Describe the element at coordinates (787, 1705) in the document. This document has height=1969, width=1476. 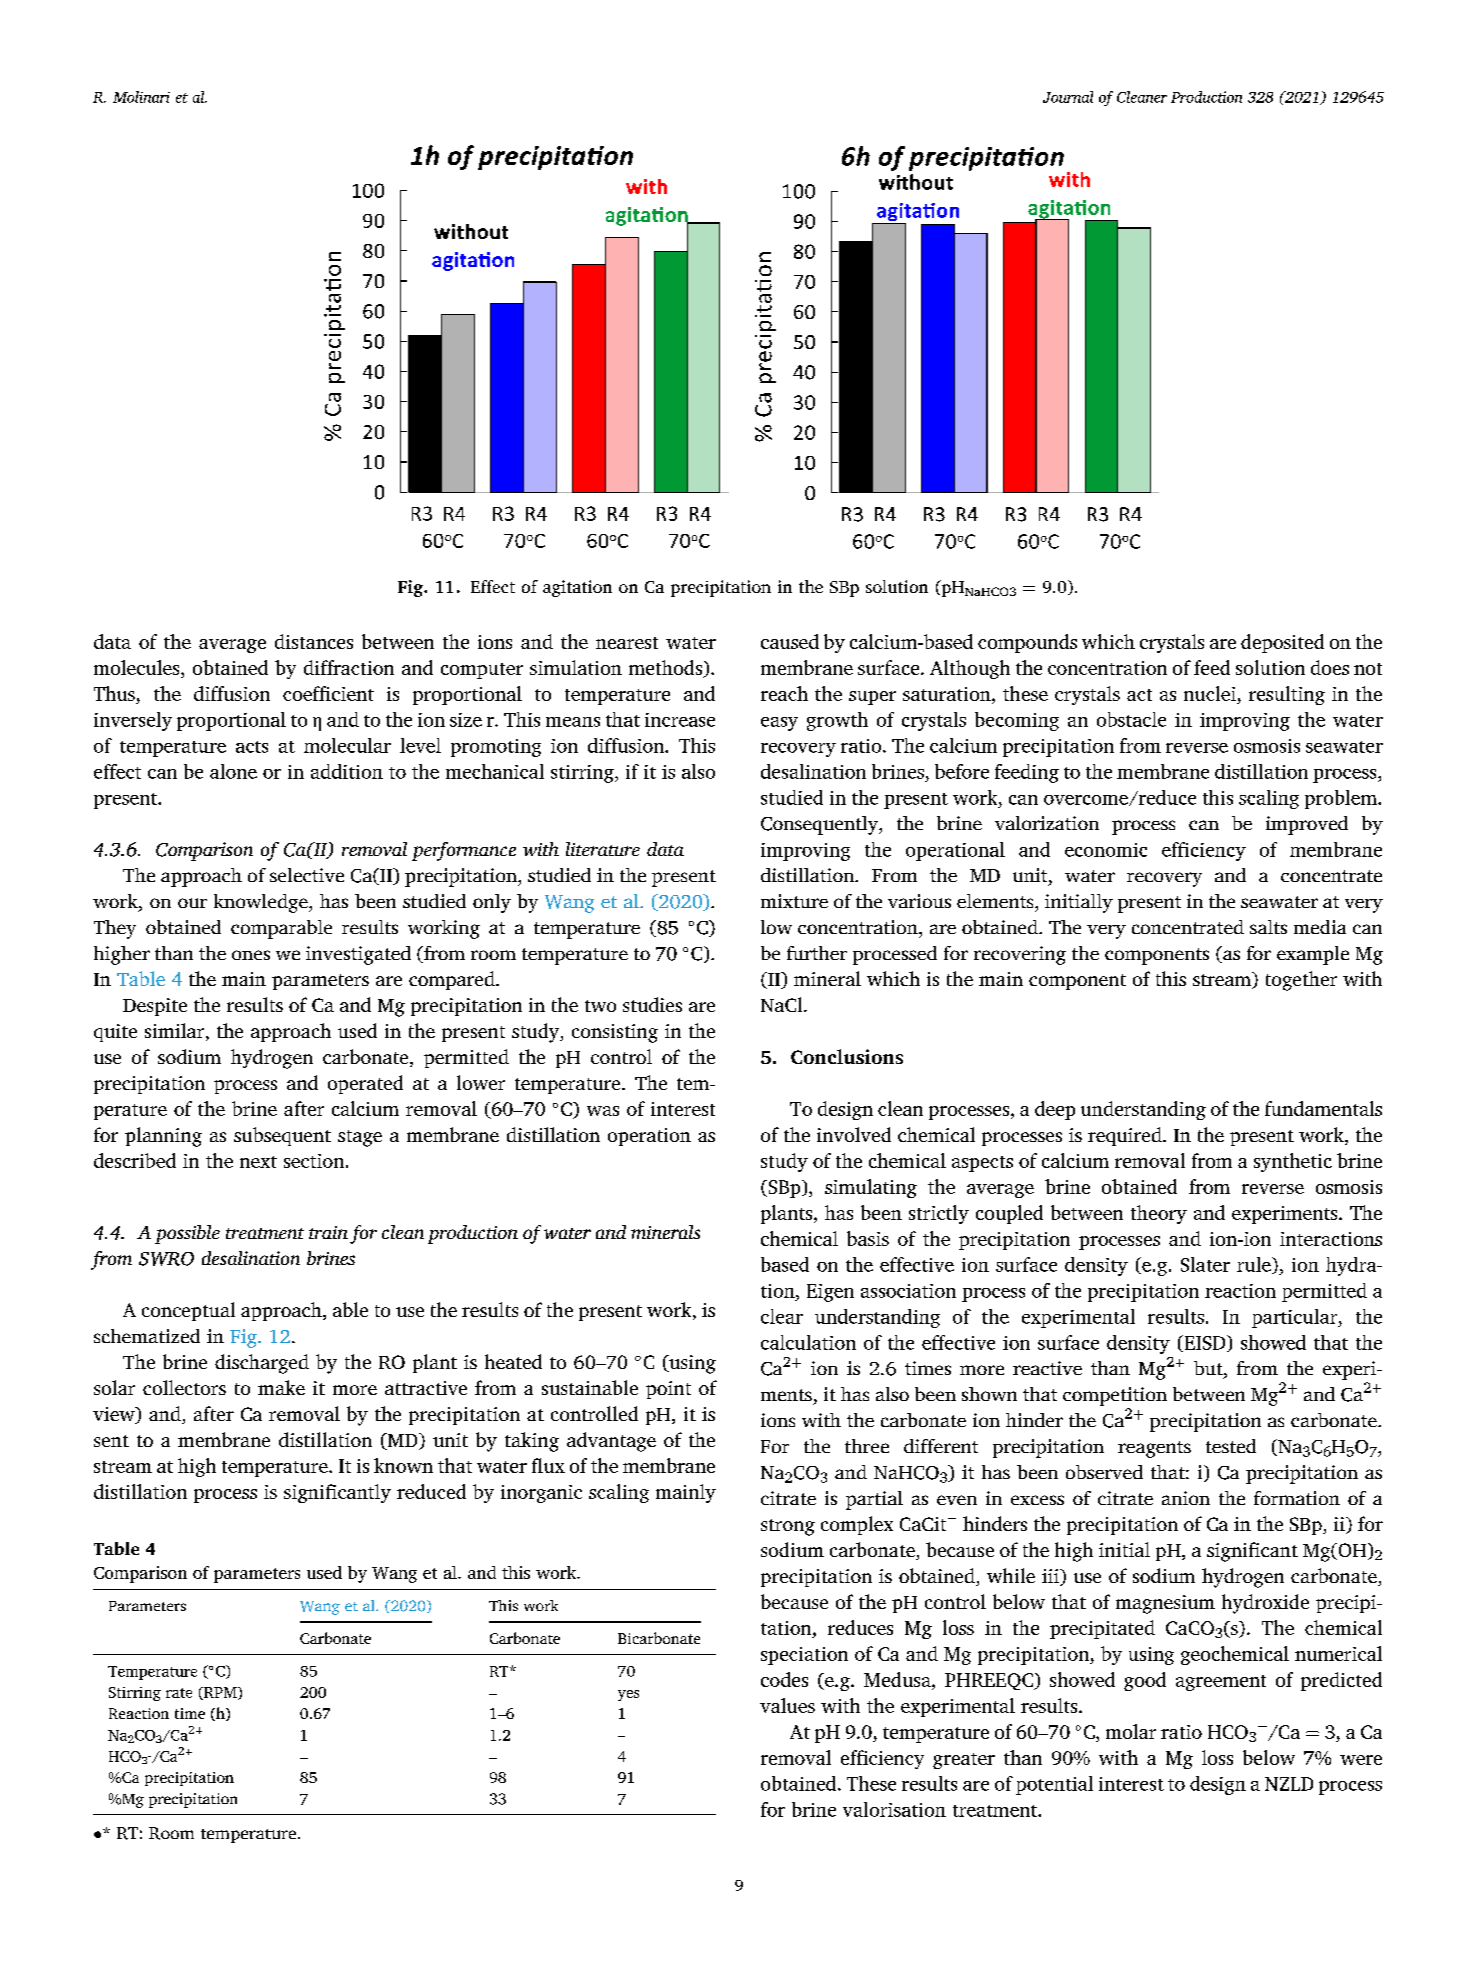
I see `values` at that location.
